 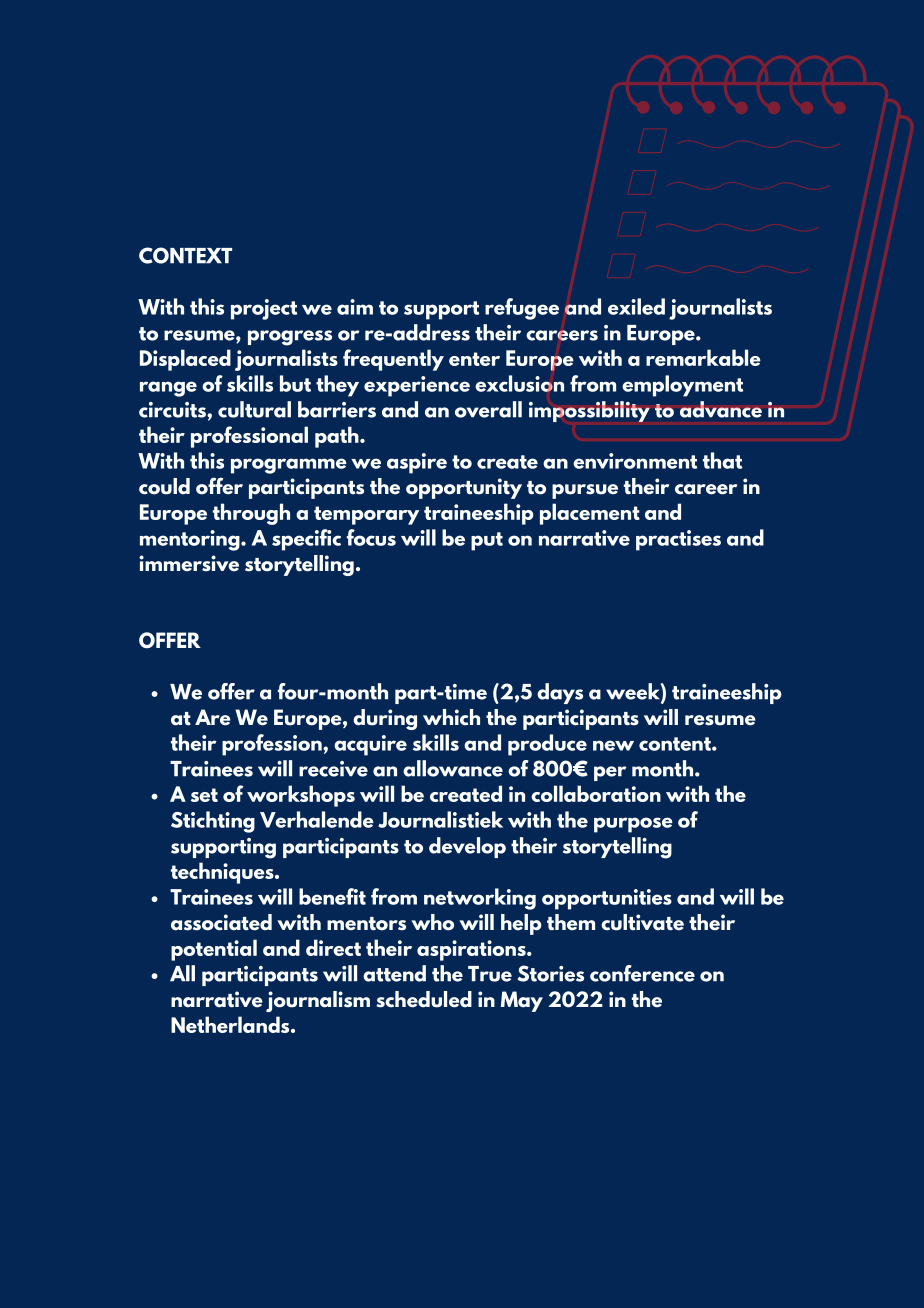 I want to click on potential, so click(x=214, y=950).
